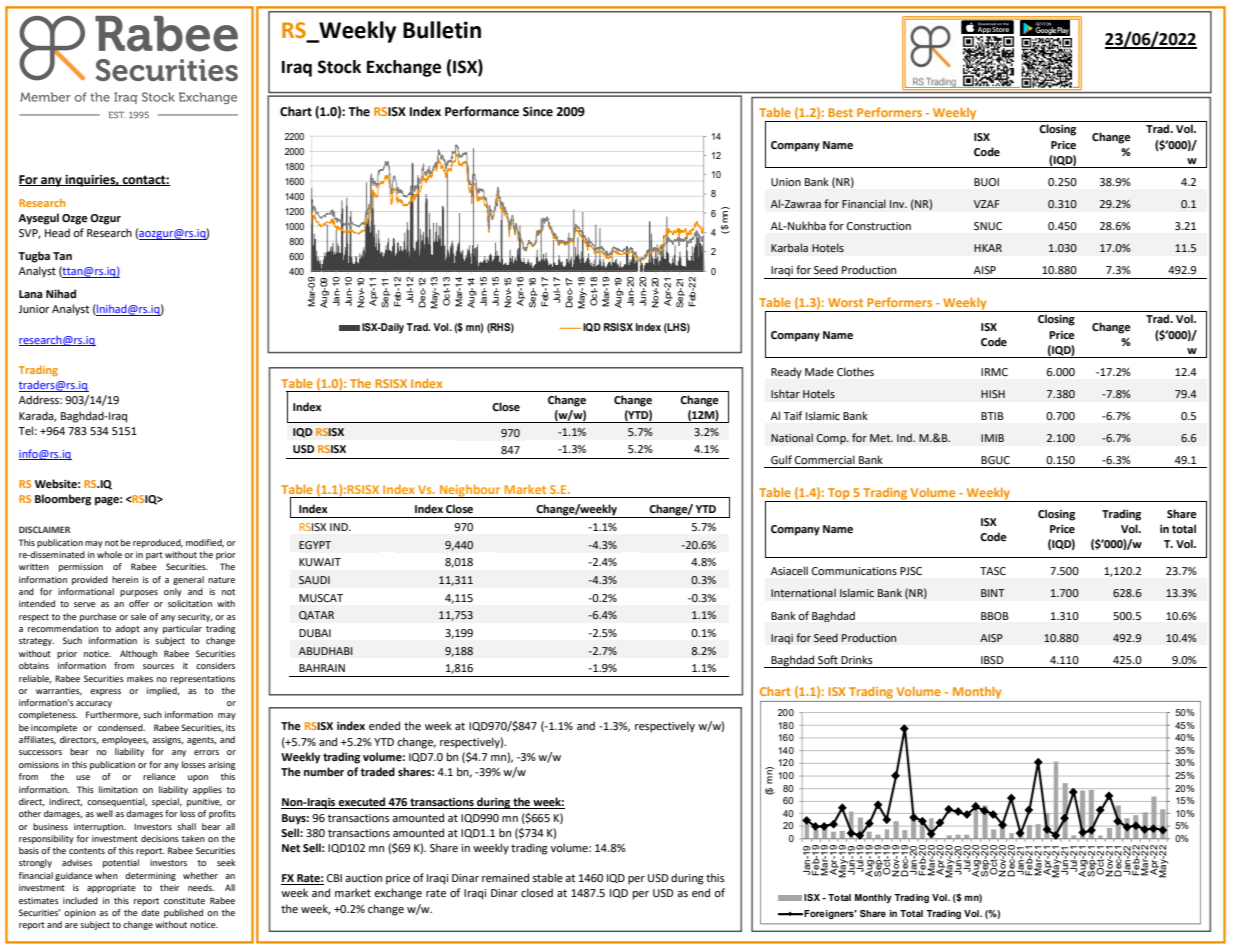 This document has height=952, width=1233. Describe the element at coordinates (321, 598) in the document. I see `MUSCAT` at that location.
